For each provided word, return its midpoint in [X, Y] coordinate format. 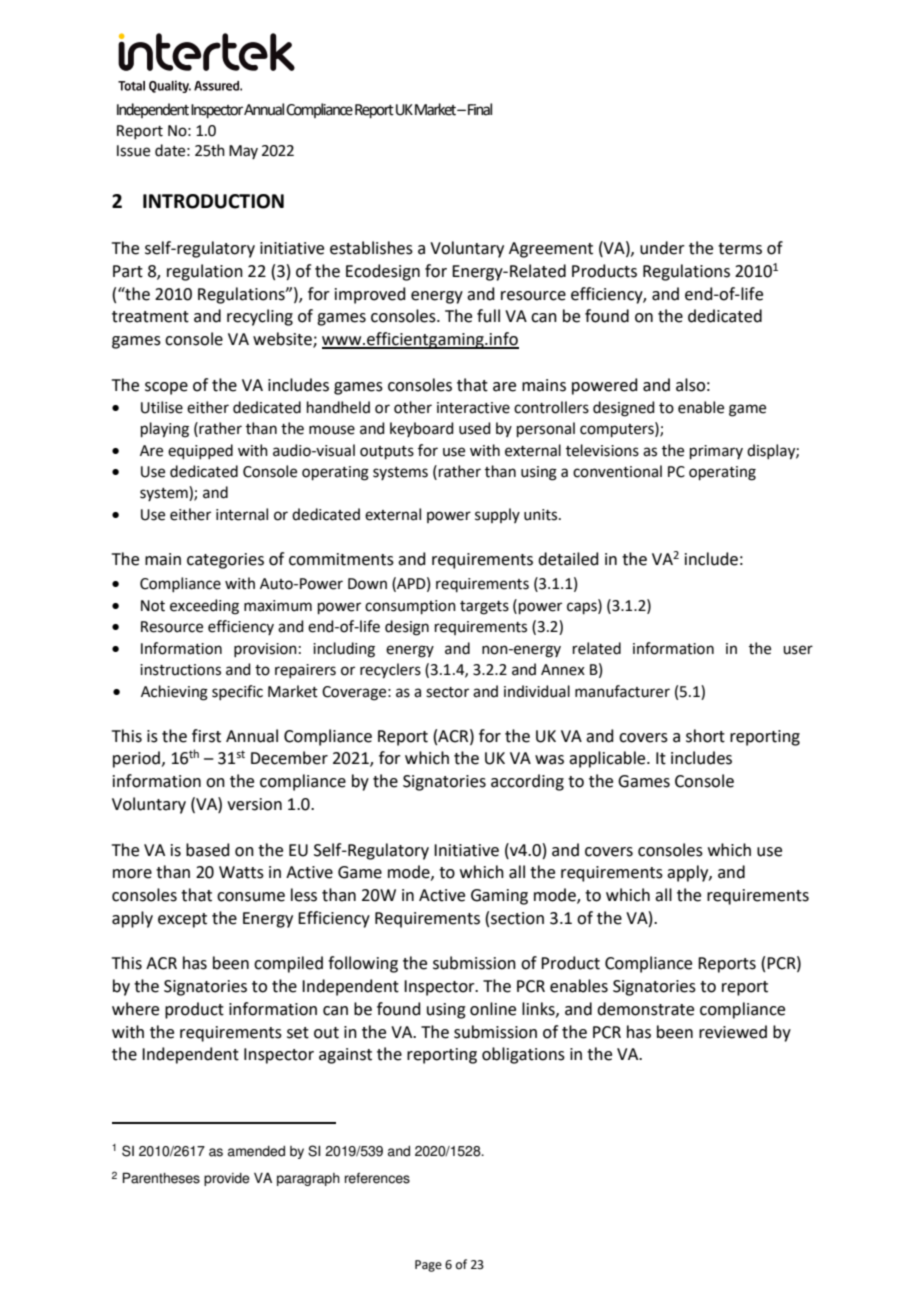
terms [740, 249]
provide [227, 1179]
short [705, 736]
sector [447, 692]
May [243, 152]
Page [428, 1266]
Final [480, 109]
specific [237, 692]
